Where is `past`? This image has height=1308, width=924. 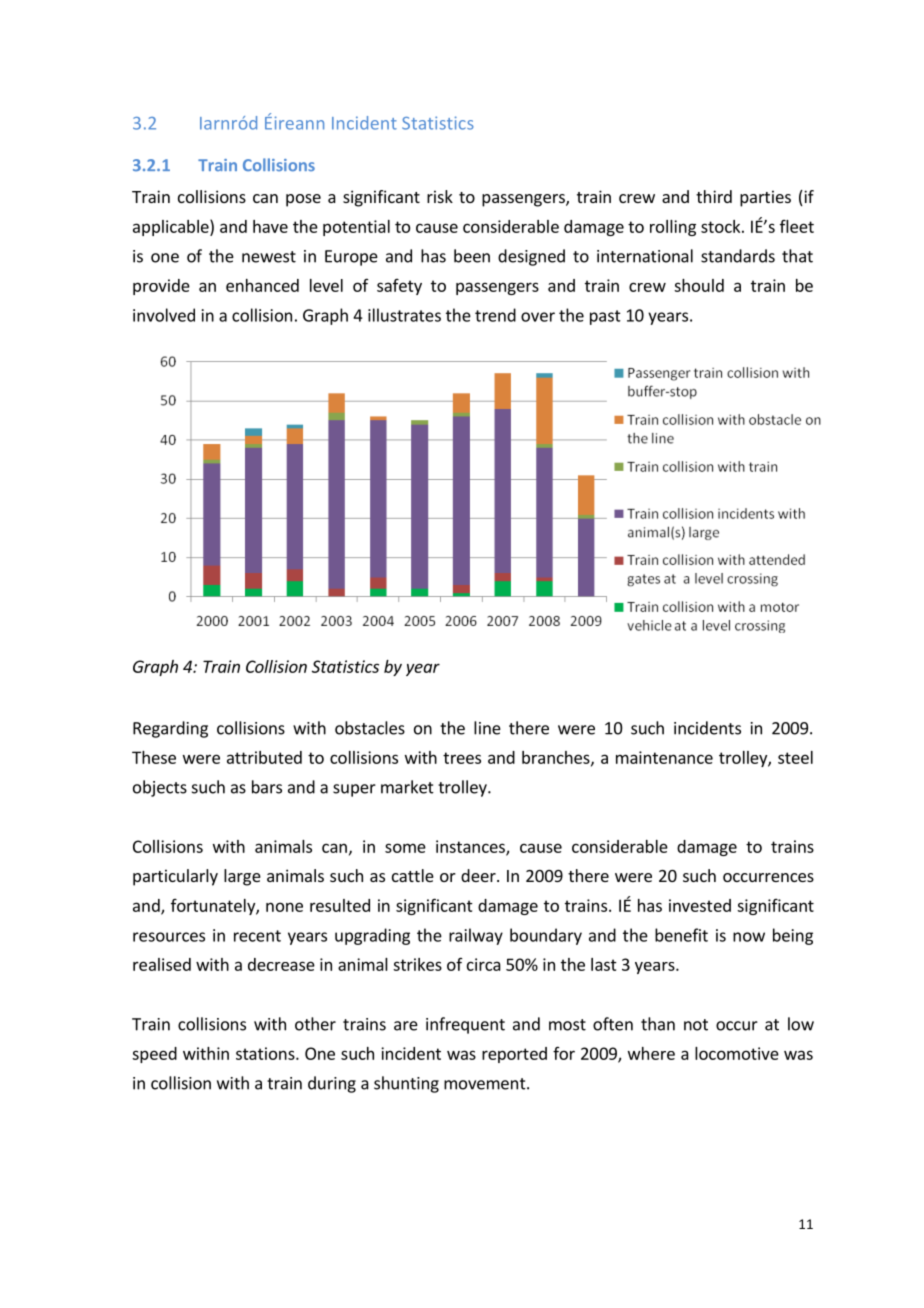
past is located at coordinates (605, 317).
